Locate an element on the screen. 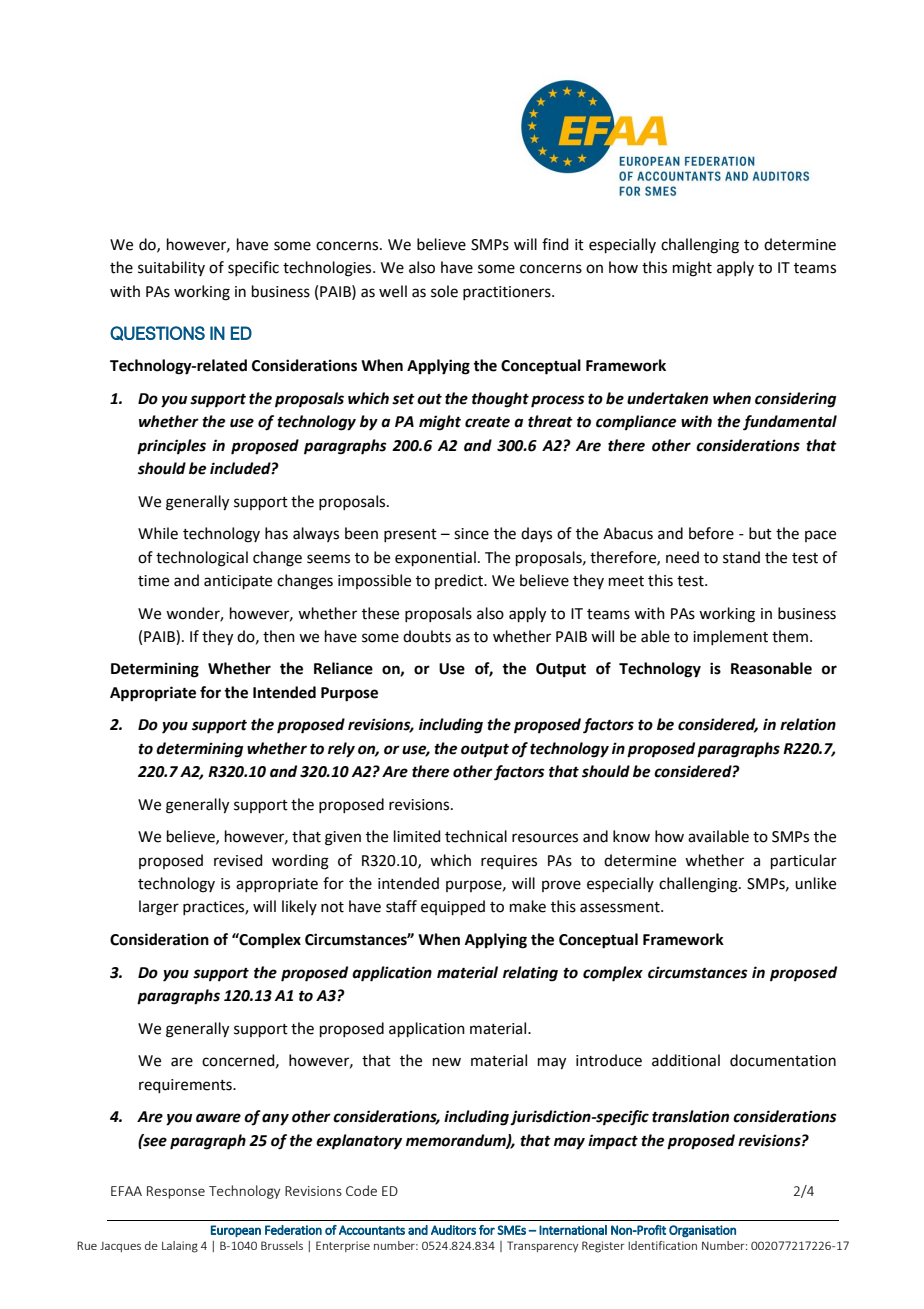 The image size is (924, 1309). sole is located at coordinates (444, 291).
